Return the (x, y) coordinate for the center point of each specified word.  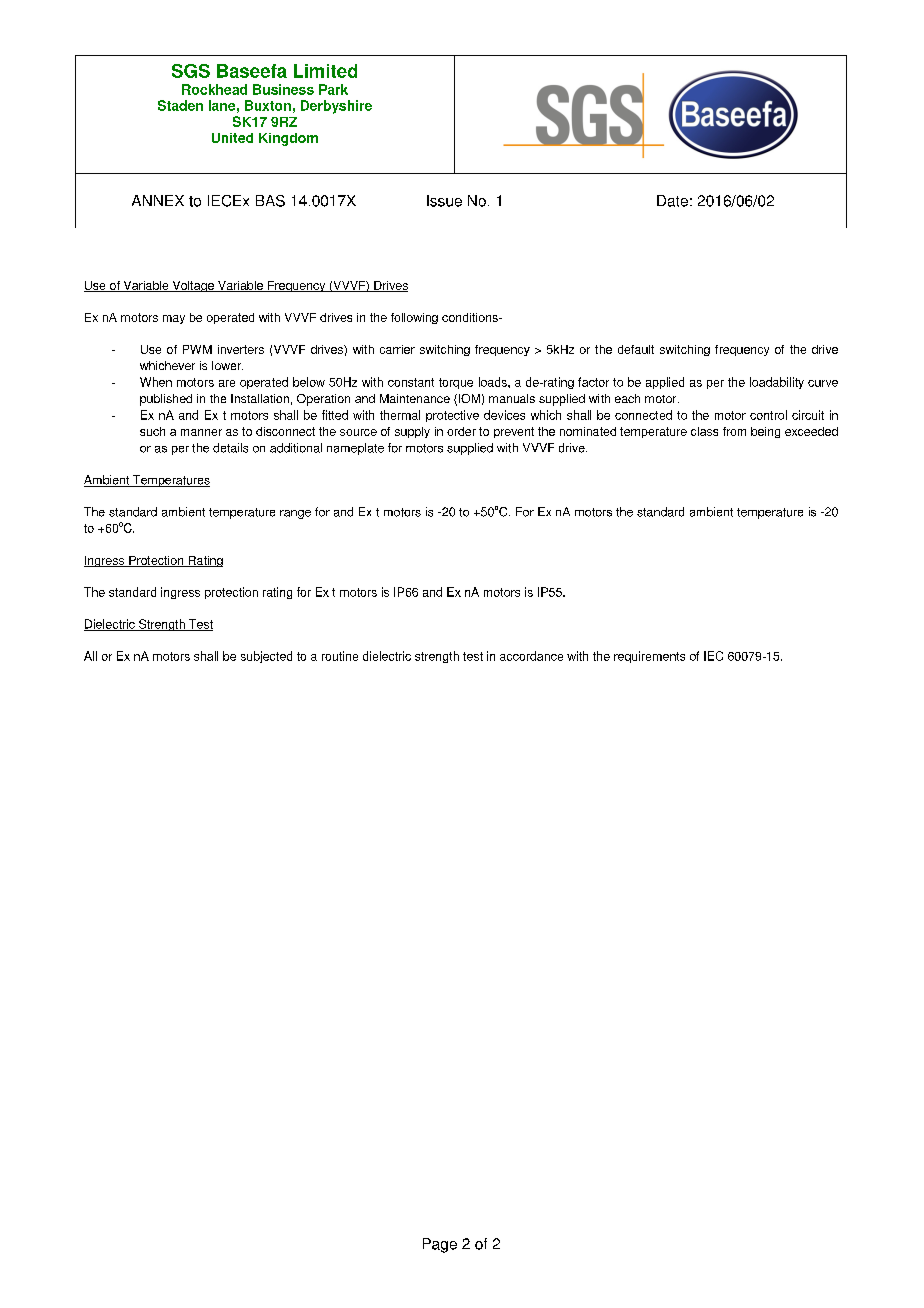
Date (672, 201)
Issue (444, 201)
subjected (266, 657)
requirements (649, 657)
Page (440, 1245)
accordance (531, 656)
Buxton (268, 105)
